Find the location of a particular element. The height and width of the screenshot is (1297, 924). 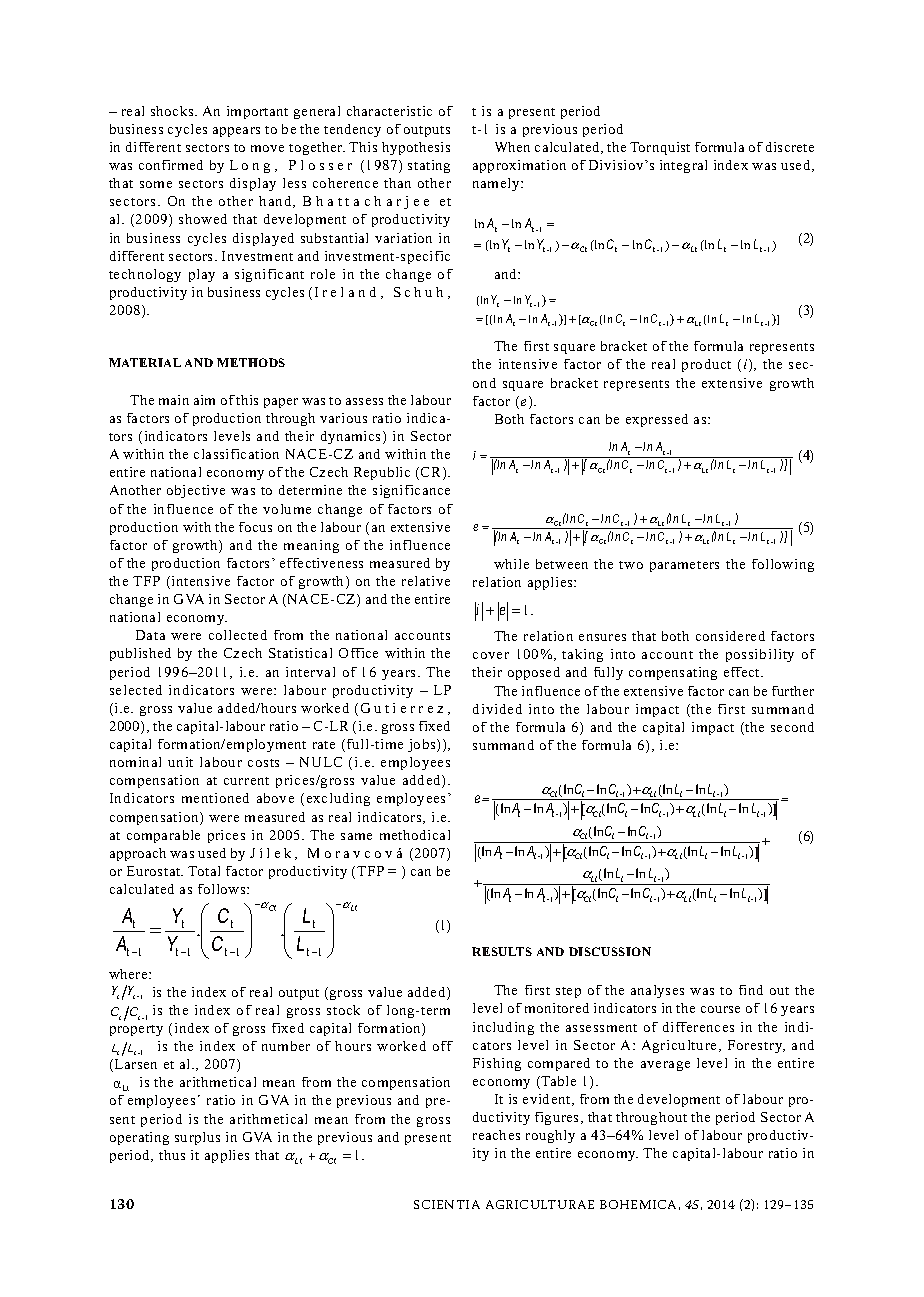

surplus is located at coordinates (197, 1138).
